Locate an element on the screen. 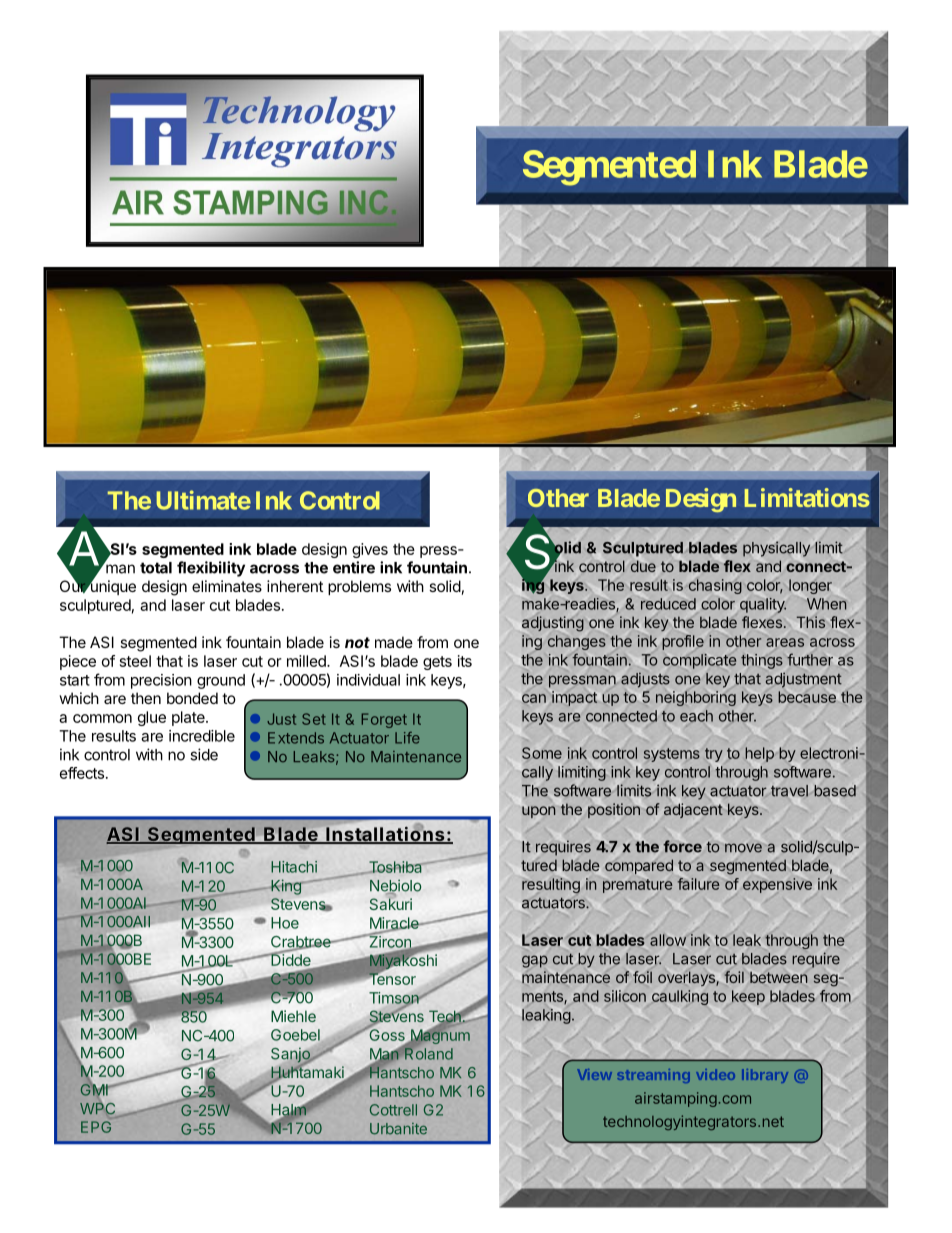 Image resolution: width=952 pixels, height=1233 pixels. gives is located at coordinates (370, 550).
